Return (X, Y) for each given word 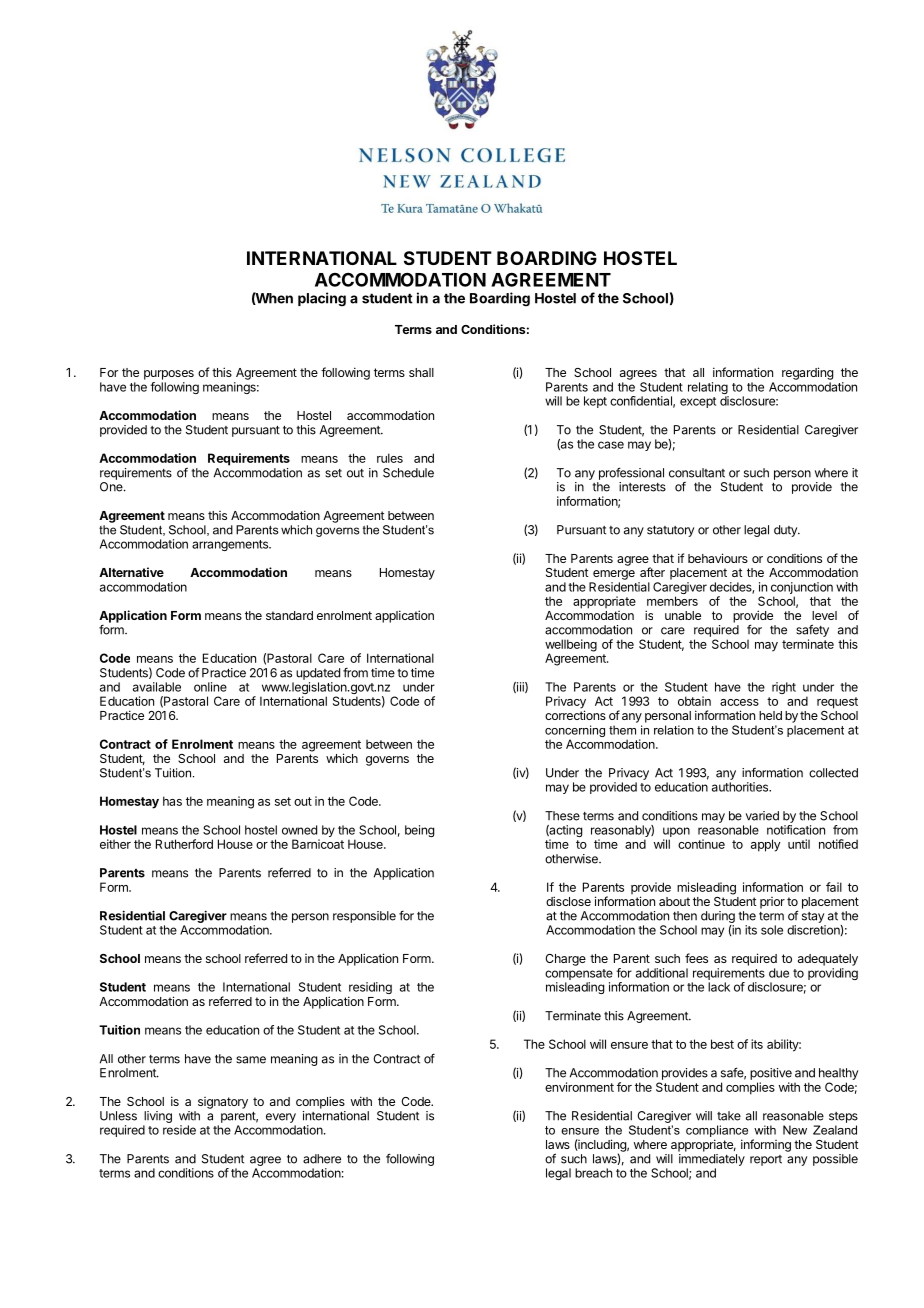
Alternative (131, 572)
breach (593, 1173)
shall (421, 372)
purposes (169, 375)
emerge (614, 575)
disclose (568, 901)
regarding (807, 373)
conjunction (802, 589)
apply (766, 845)
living (158, 1117)
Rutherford (184, 844)
